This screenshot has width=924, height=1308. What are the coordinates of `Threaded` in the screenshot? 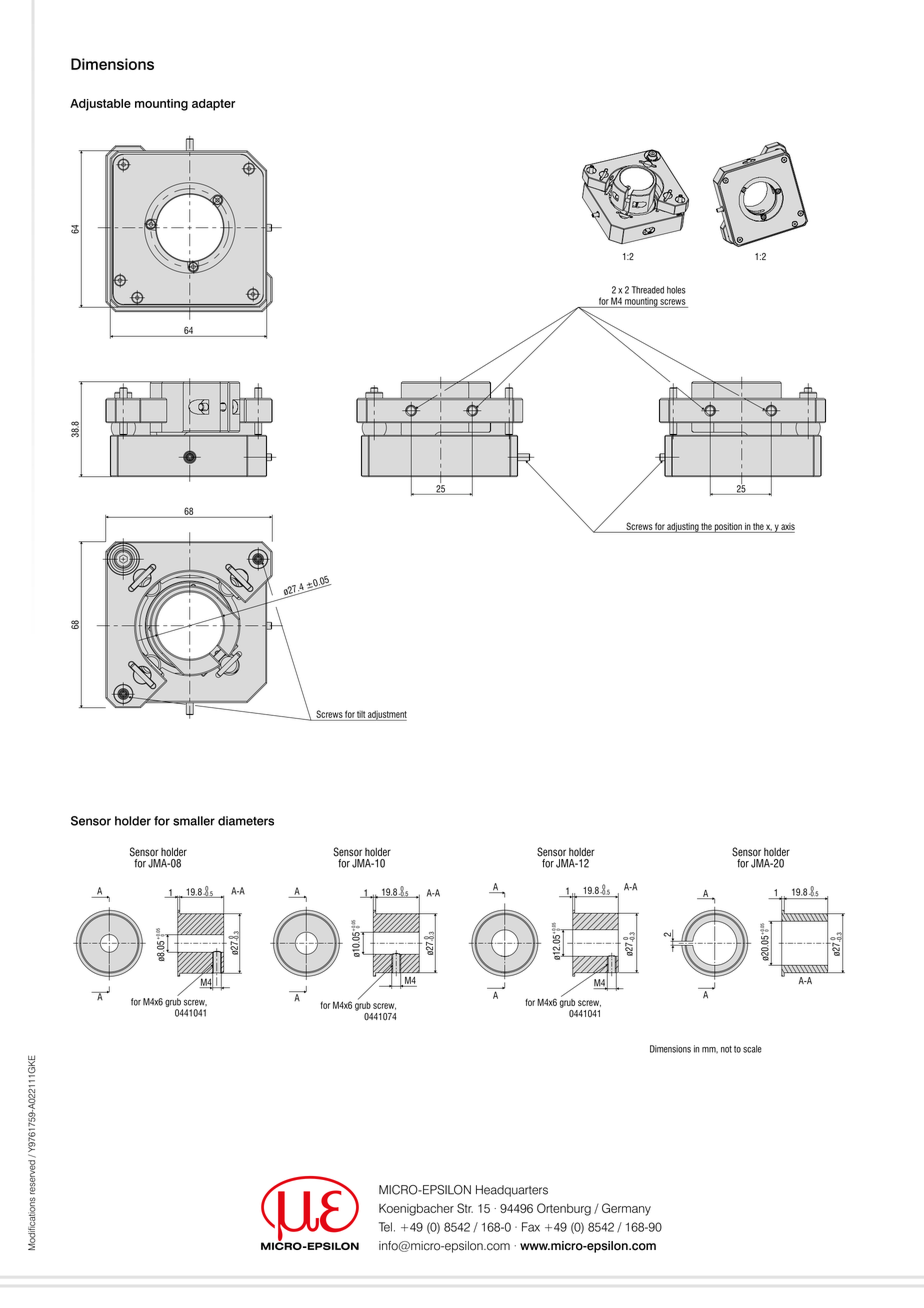 It's located at (648, 290).
